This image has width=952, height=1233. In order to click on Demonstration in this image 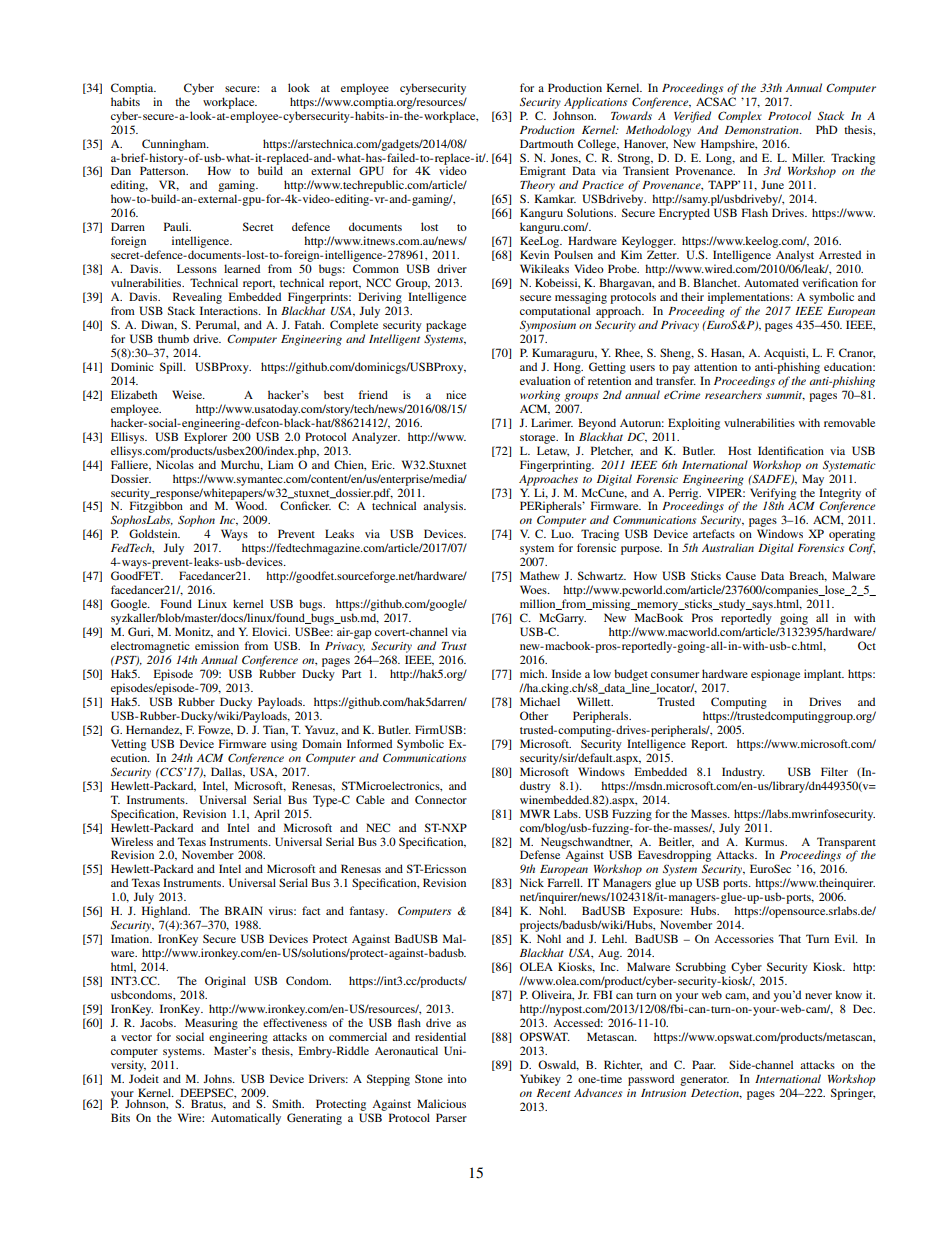, I will do `click(763, 130)`.
